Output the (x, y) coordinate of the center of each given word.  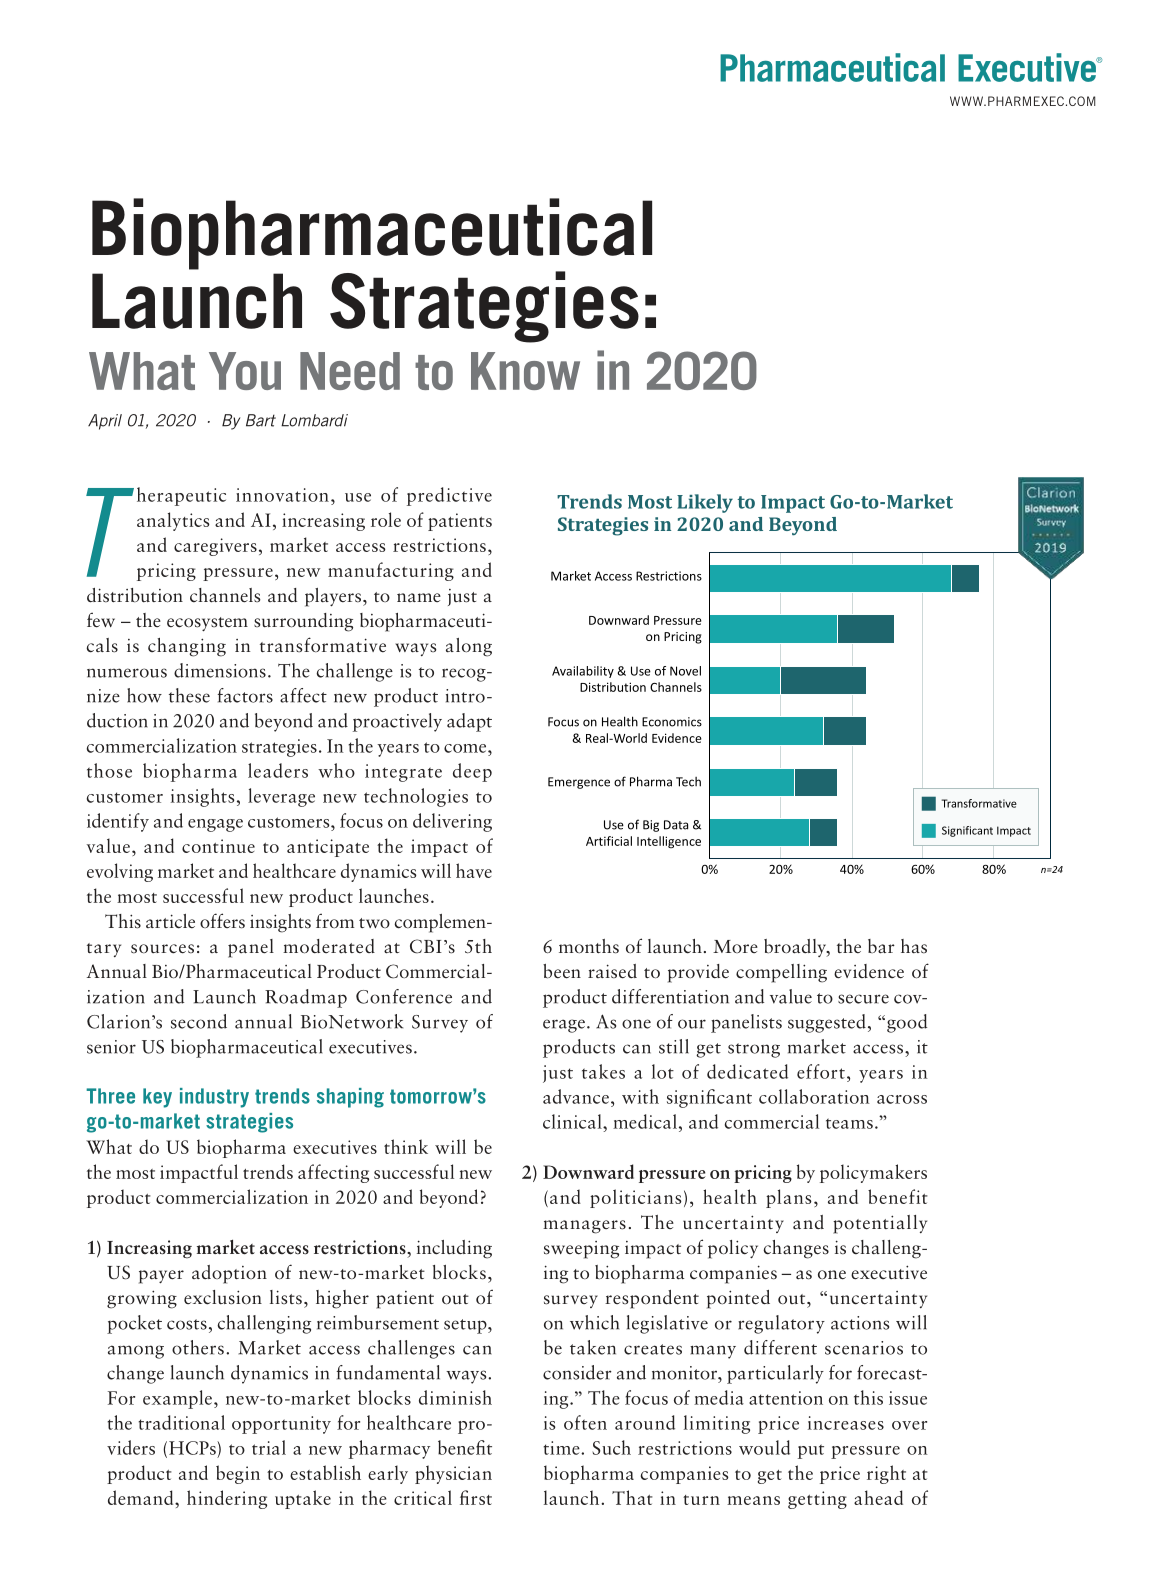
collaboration (814, 1096)
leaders (278, 770)
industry (214, 1098)
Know (525, 371)
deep (472, 772)
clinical (573, 1121)
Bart (261, 420)
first (476, 1497)
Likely (705, 503)
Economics (672, 722)
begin (238, 1474)
